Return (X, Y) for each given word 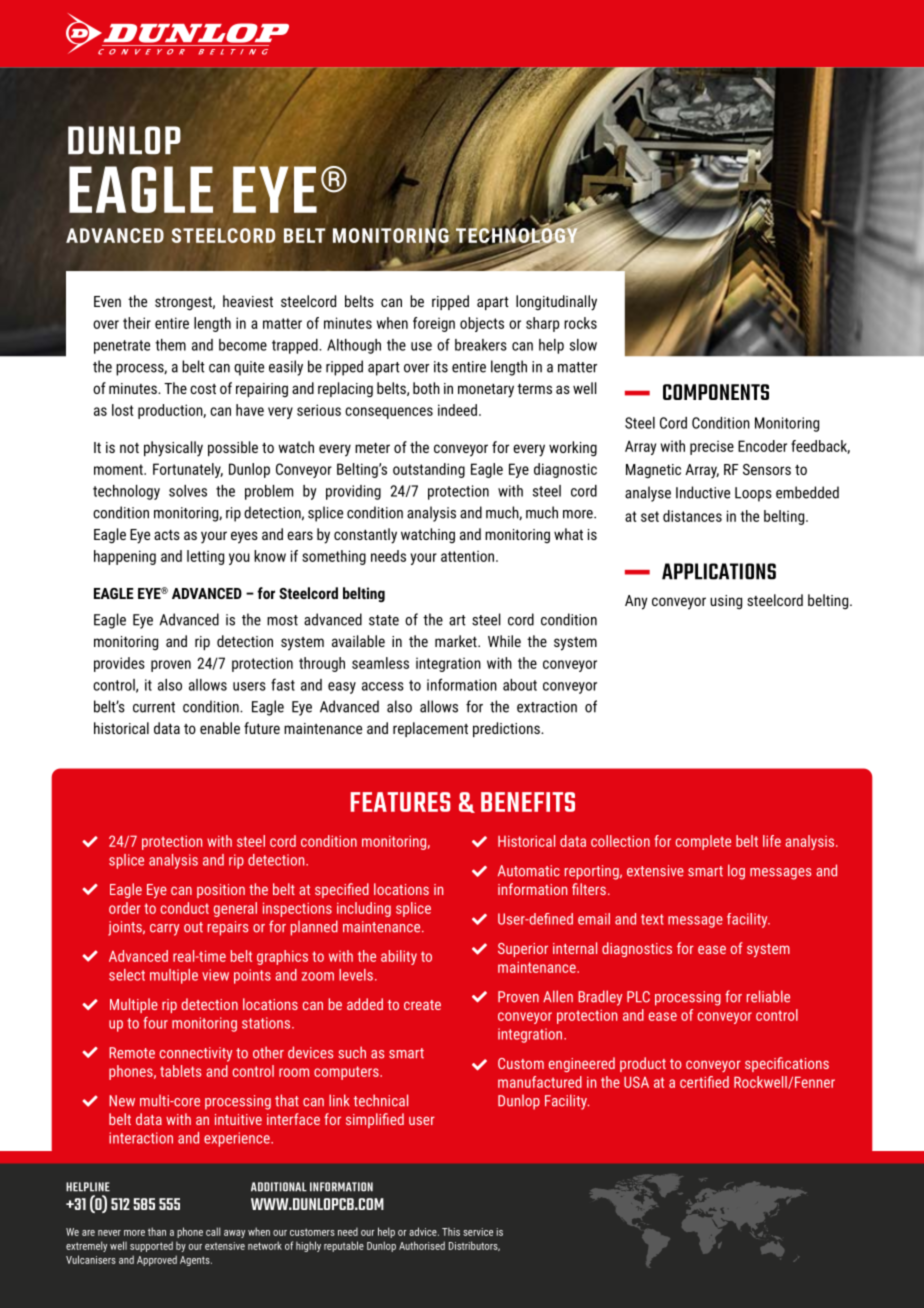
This (451, 1232)
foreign (434, 324)
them (170, 345)
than (157, 1231)
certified (704, 1082)
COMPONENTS (716, 392)
